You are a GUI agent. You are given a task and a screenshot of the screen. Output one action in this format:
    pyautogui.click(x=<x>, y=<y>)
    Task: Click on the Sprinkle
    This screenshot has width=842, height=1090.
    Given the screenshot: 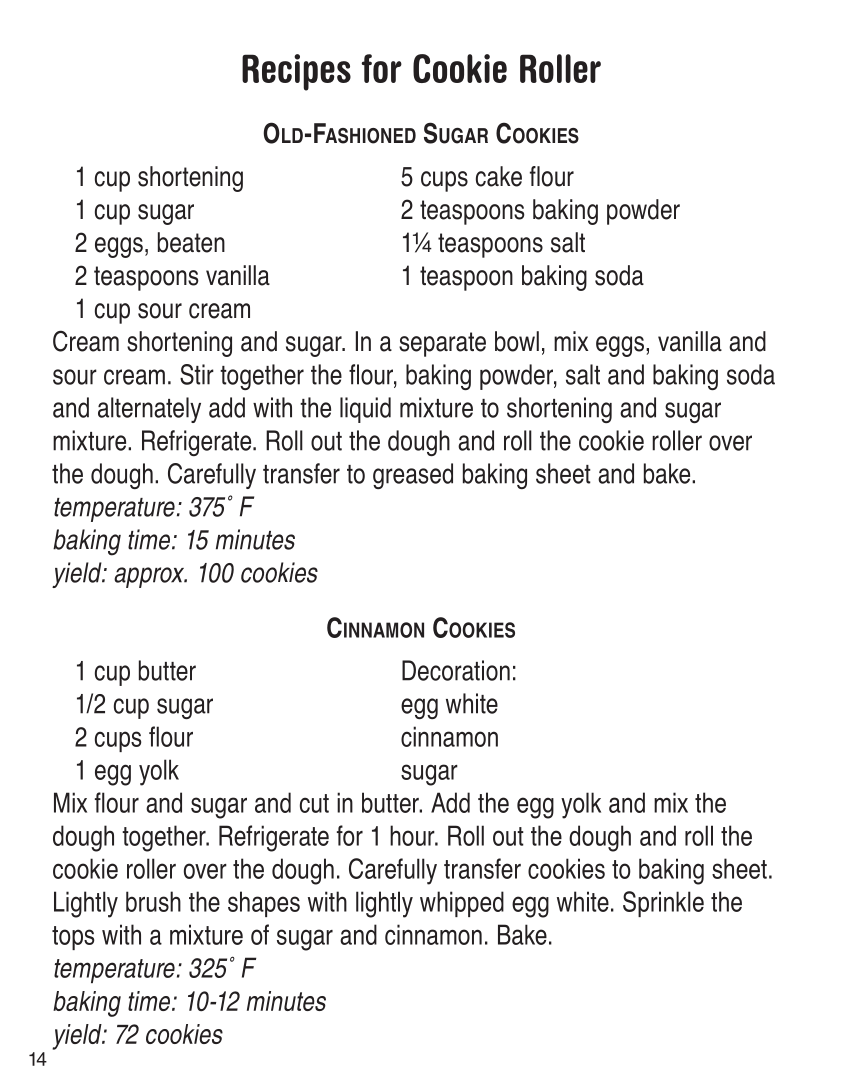 What is the action you would take?
    pyautogui.click(x=663, y=904)
